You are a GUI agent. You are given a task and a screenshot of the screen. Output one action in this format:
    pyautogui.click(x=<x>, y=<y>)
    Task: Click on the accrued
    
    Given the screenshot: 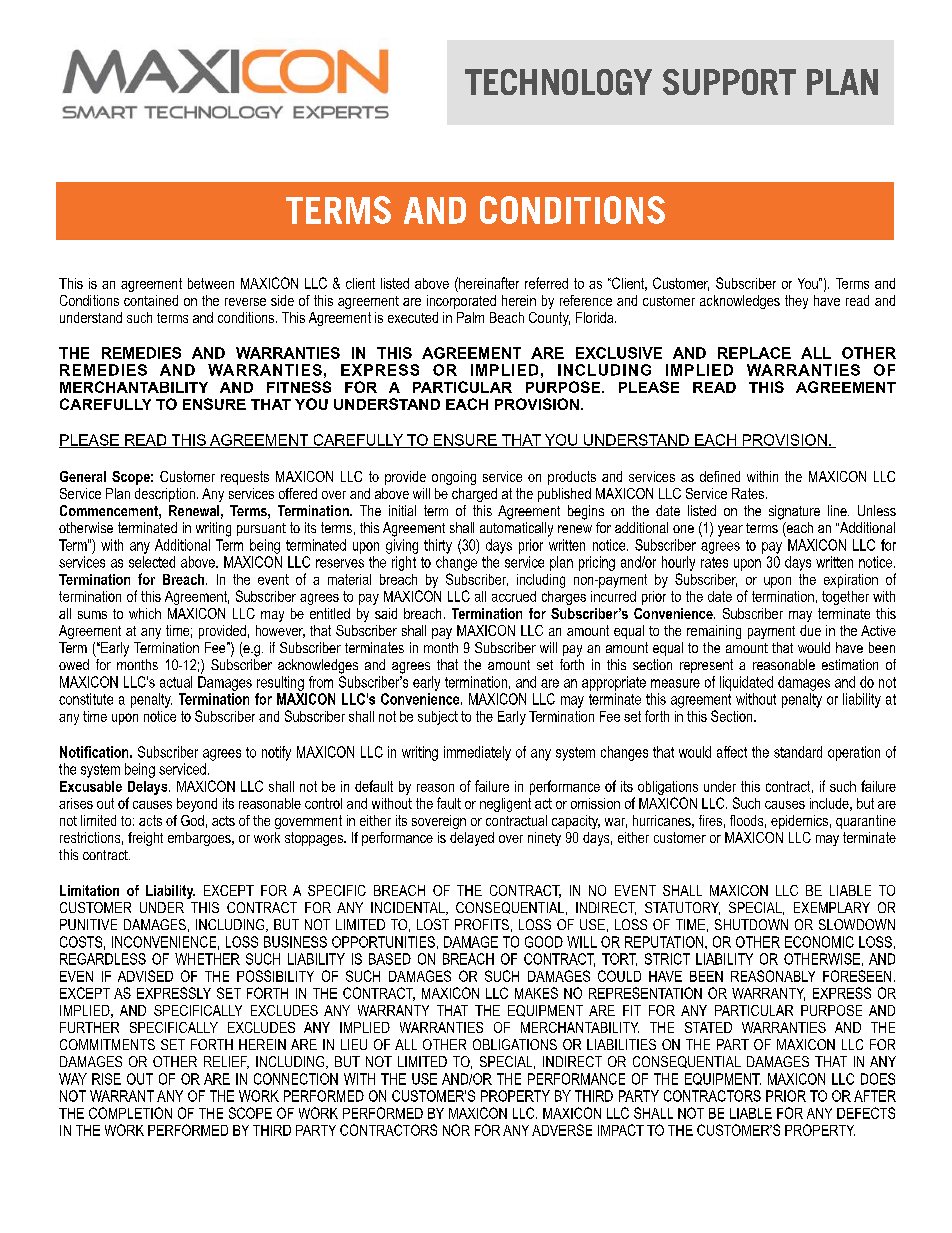 What is the action you would take?
    pyautogui.click(x=514, y=596)
